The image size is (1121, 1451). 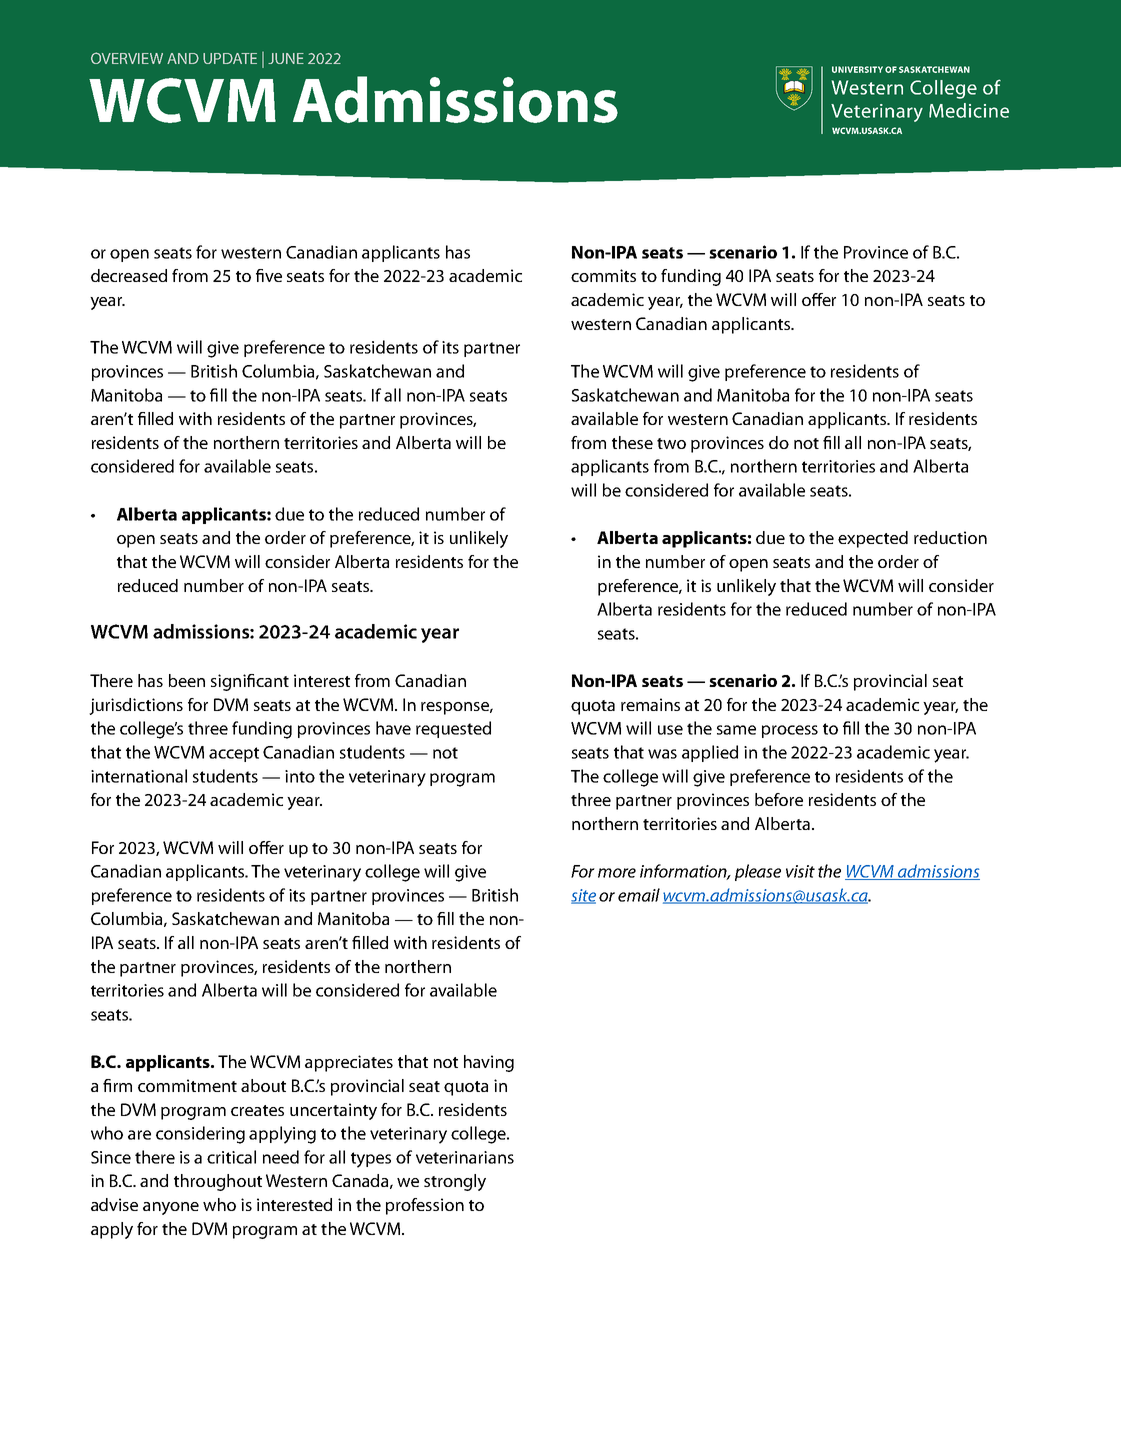 I want to click on site, so click(x=583, y=896).
